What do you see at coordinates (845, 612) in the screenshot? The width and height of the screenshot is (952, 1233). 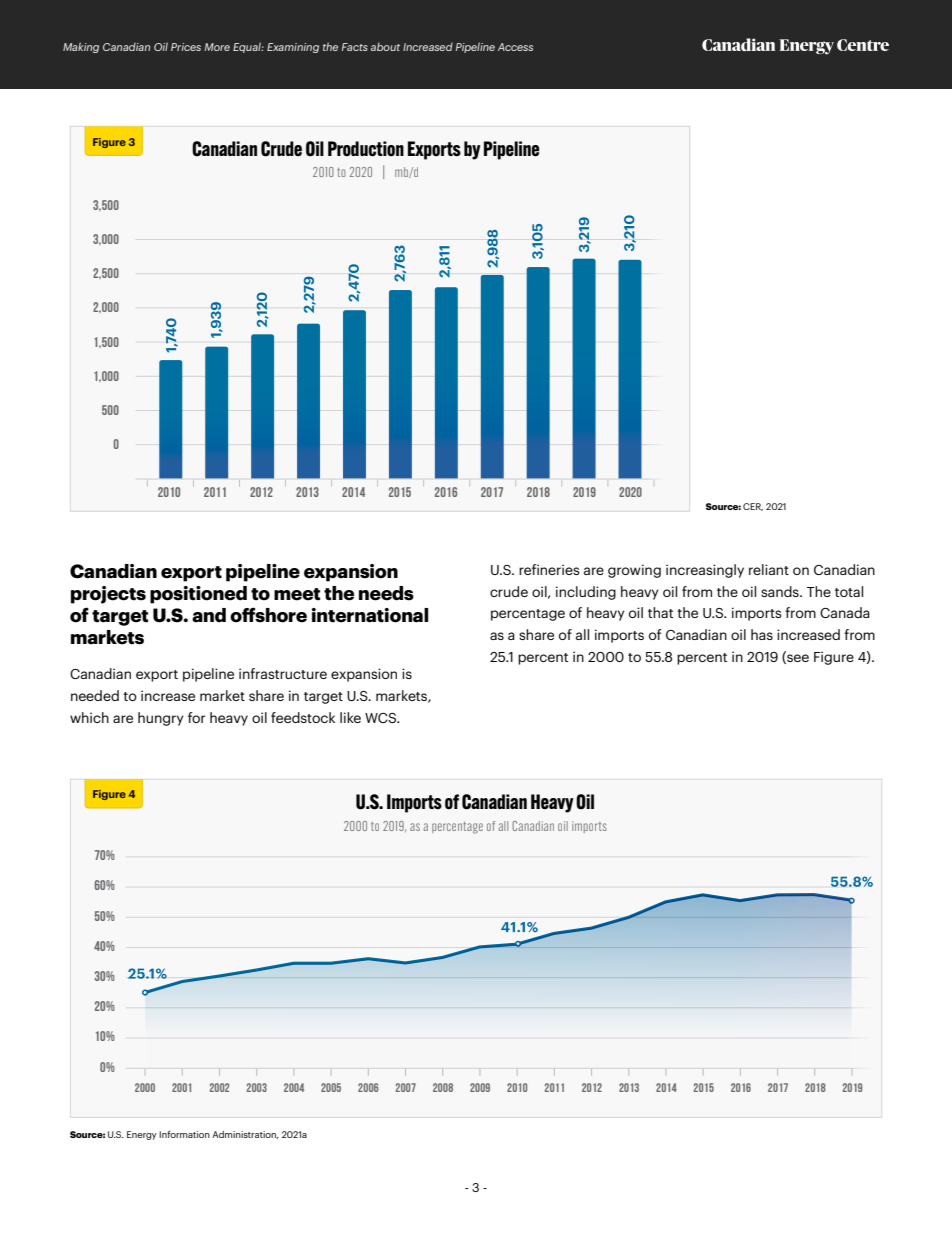 I see `Canada` at bounding box center [845, 612].
